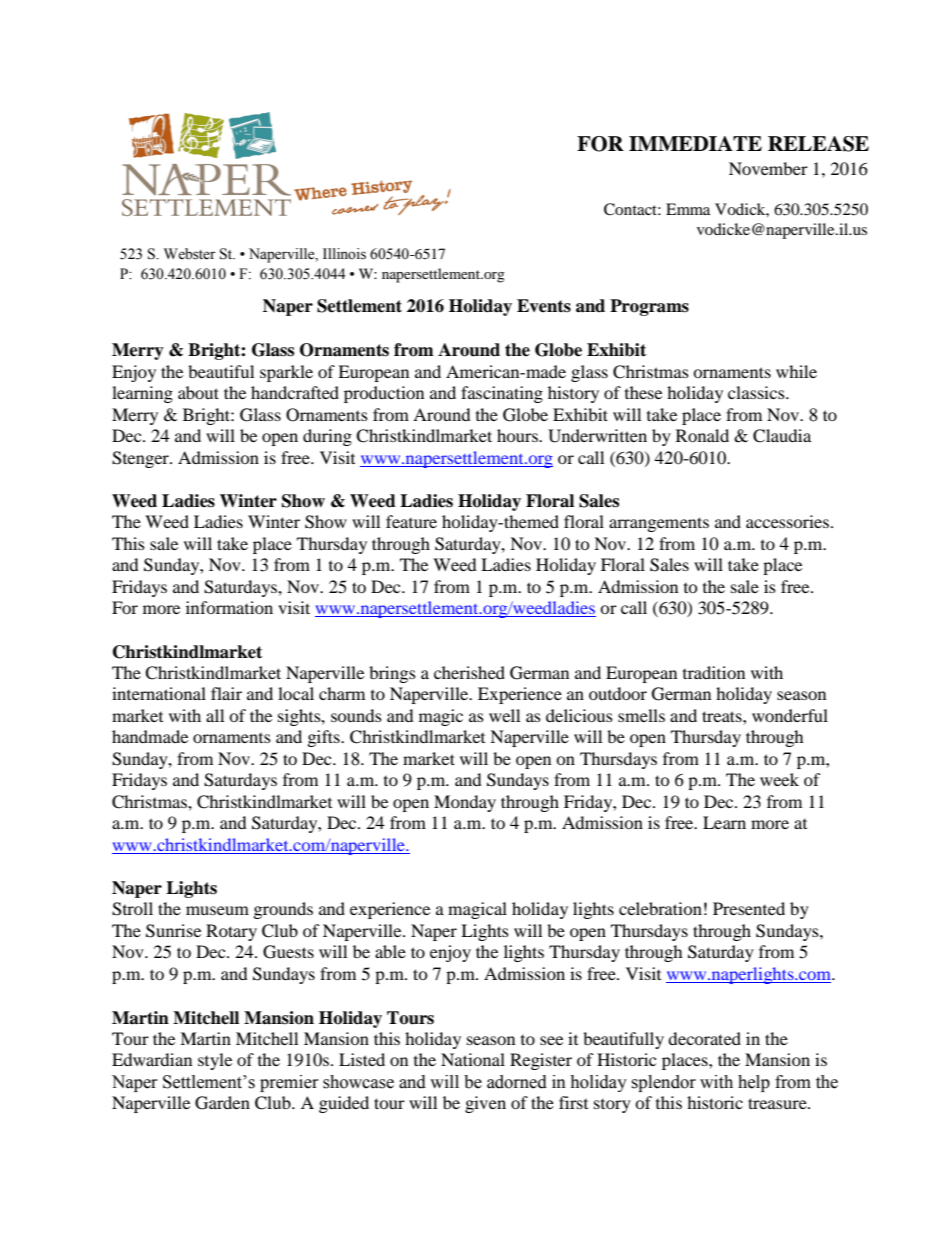 The image size is (952, 1233). Describe the element at coordinates (215, 1061) in the image. I see `style` at that location.
